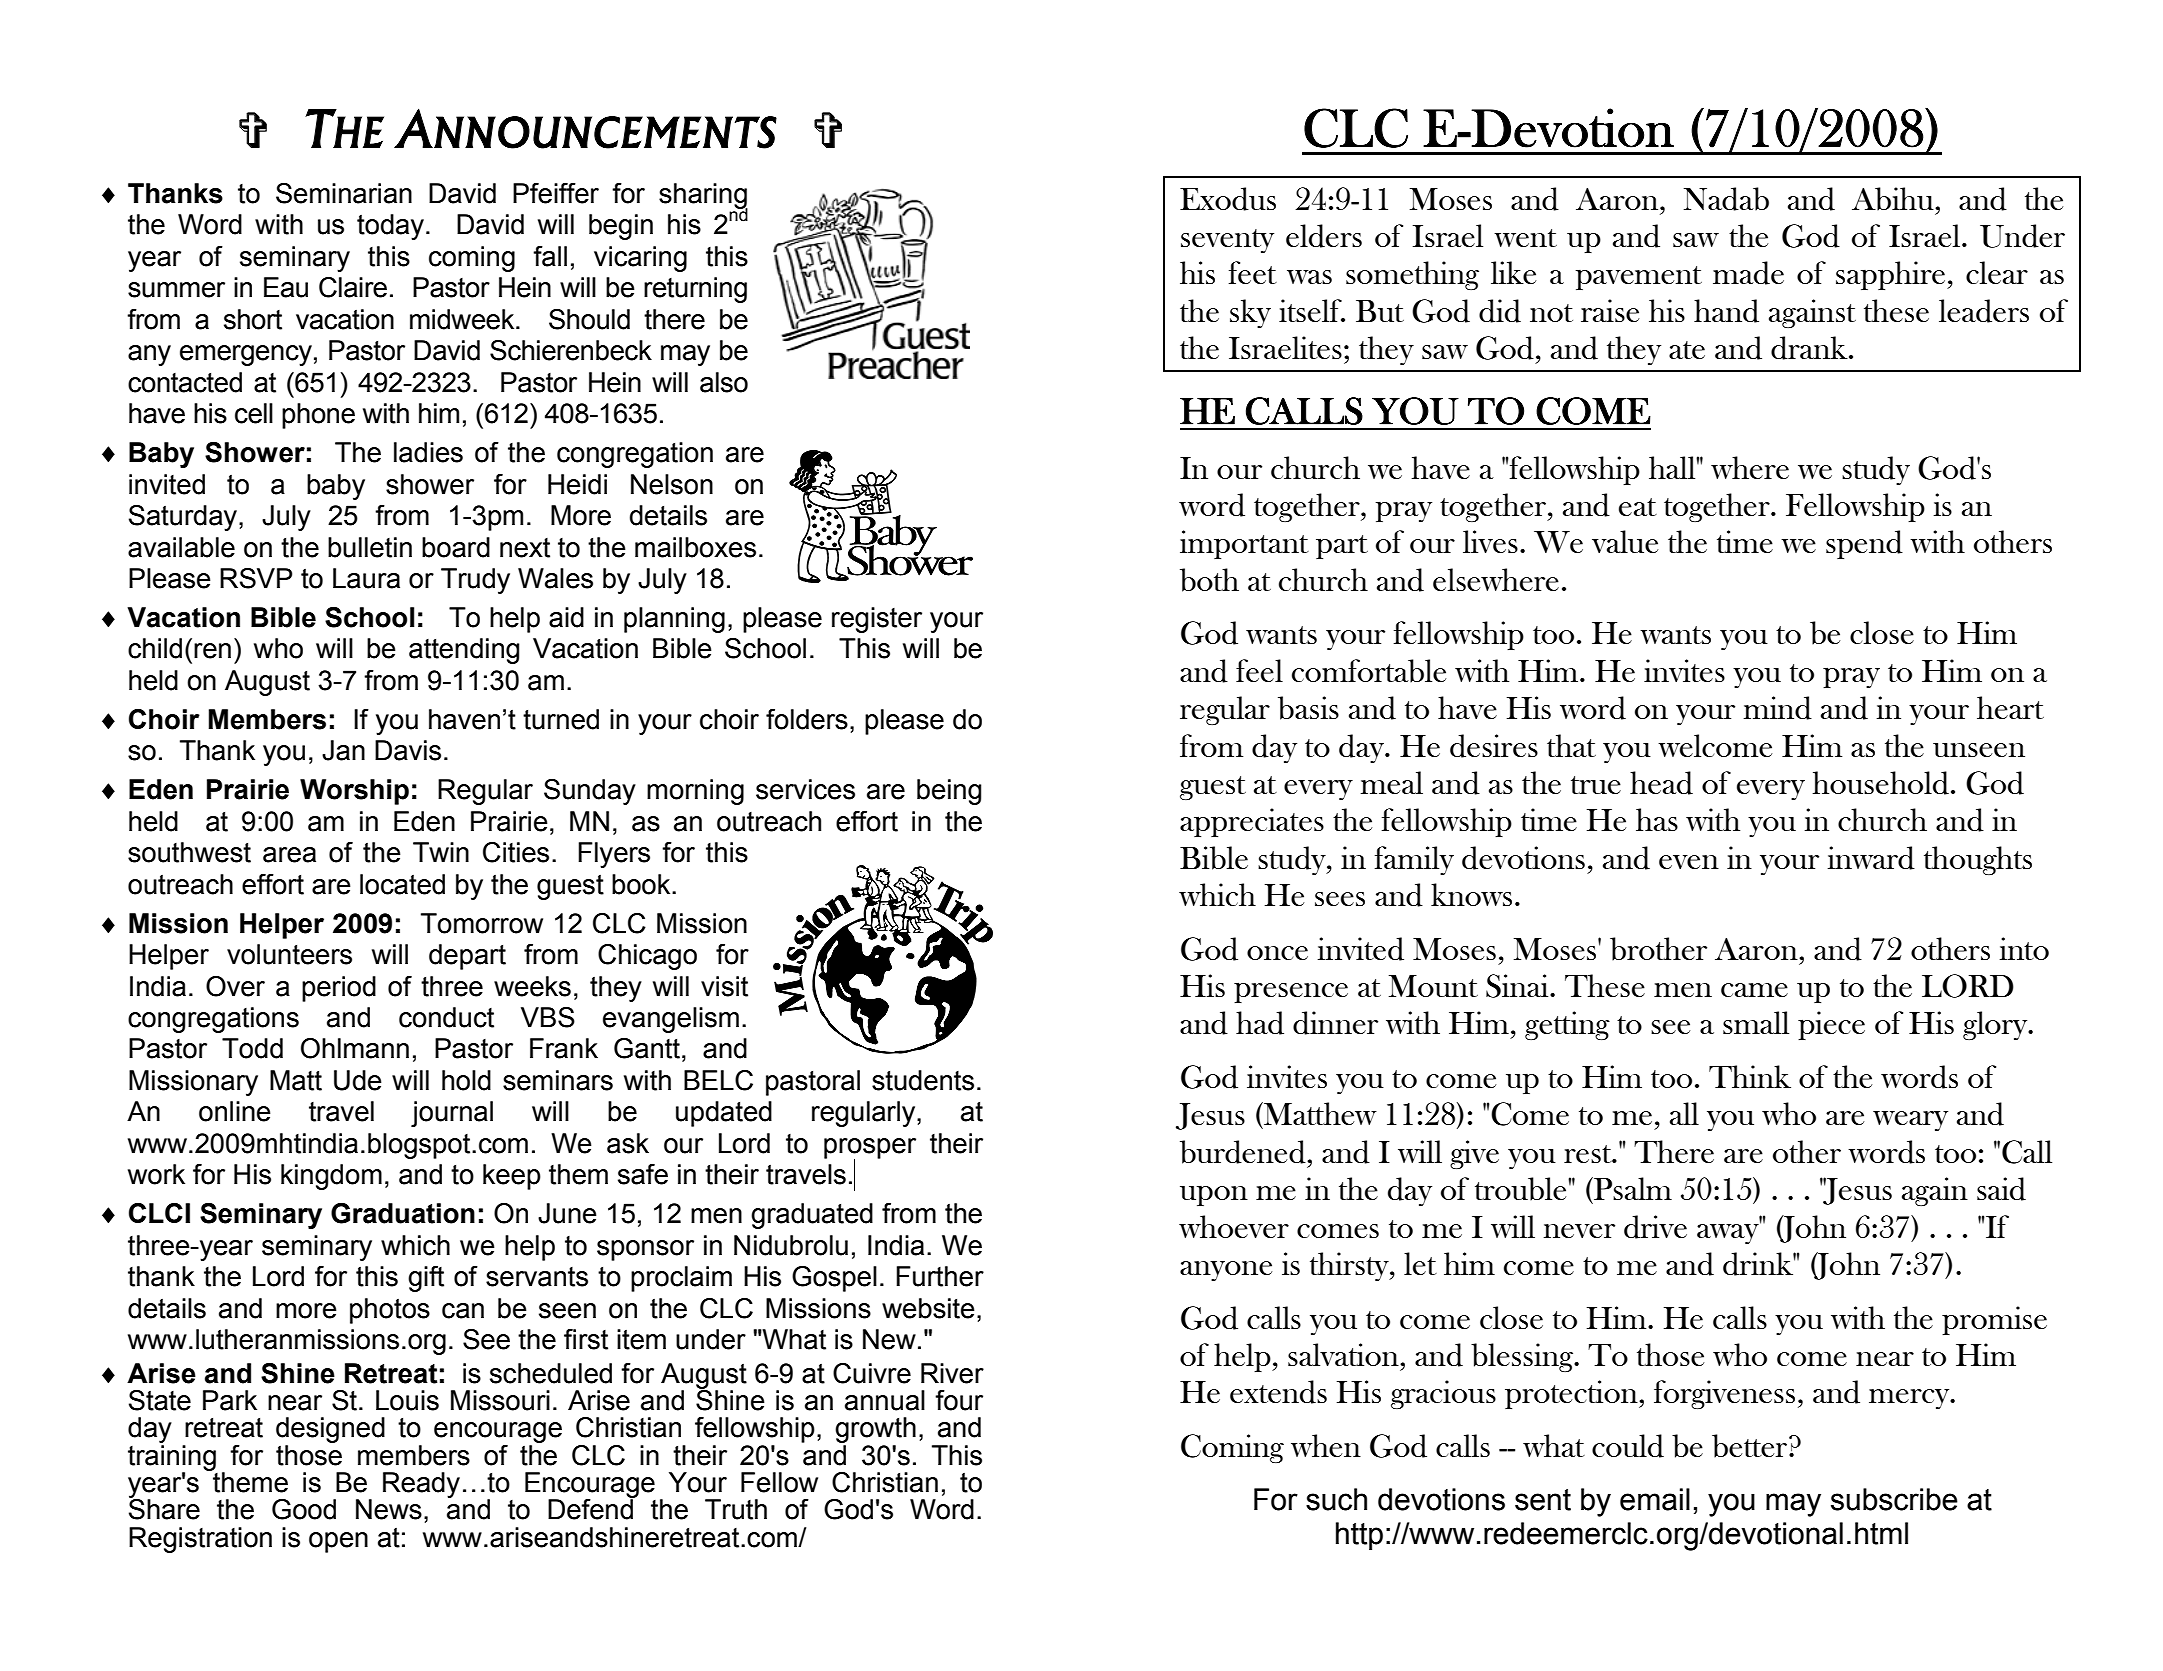 The width and height of the page is (2163, 1671). Describe the element at coordinates (1260, 1023) in the page. I see `had` at that location.
